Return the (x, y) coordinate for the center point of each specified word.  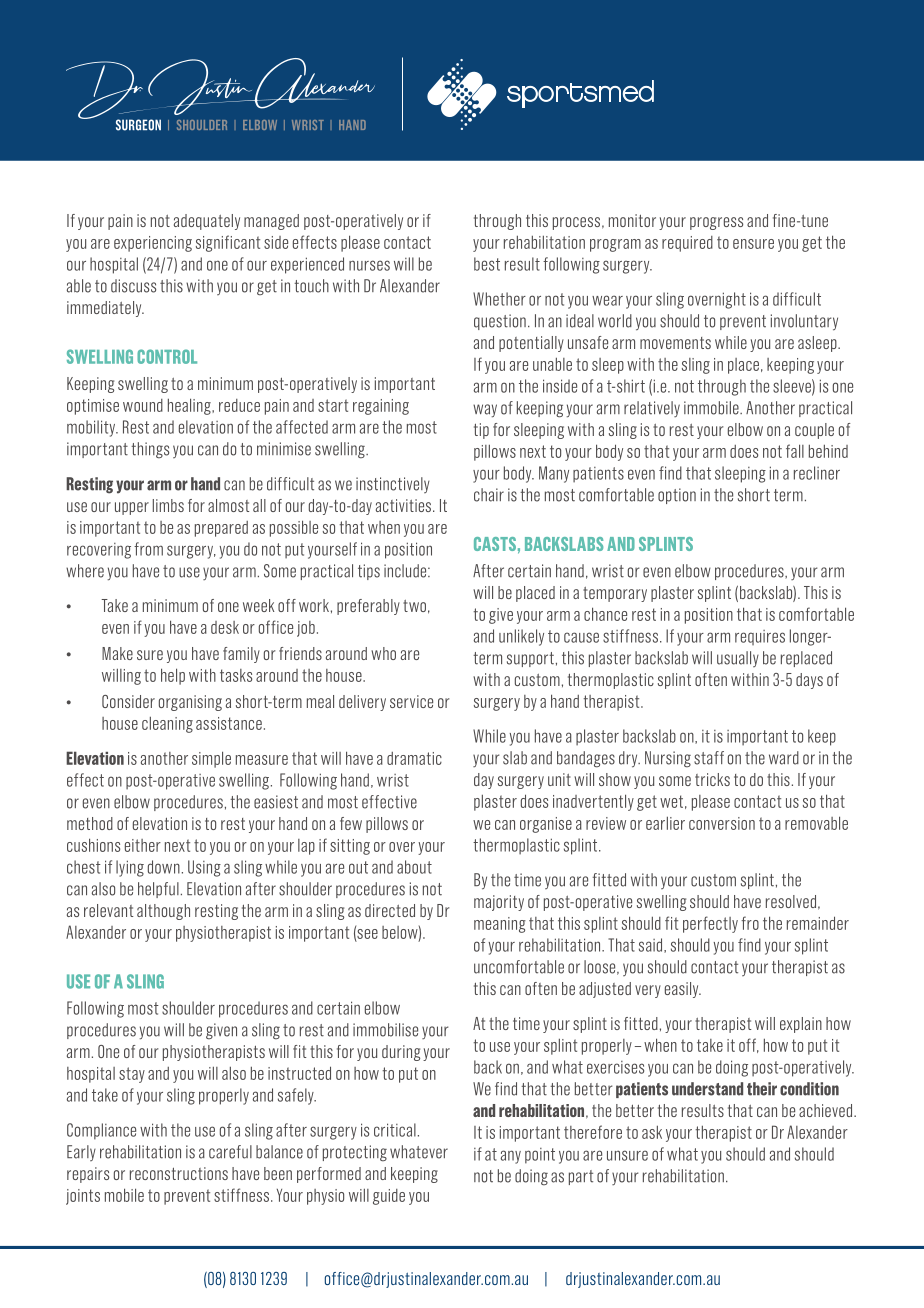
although (163, 912)
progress (716, 223)
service (411, 701)
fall (795, 451)
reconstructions (179, 1173)
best (487, 264)
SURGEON (138, 125)
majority (499, 903)
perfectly (710, 924)
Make (117, 653)
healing (190, 406)
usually (738, 659)
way (485, 411)
